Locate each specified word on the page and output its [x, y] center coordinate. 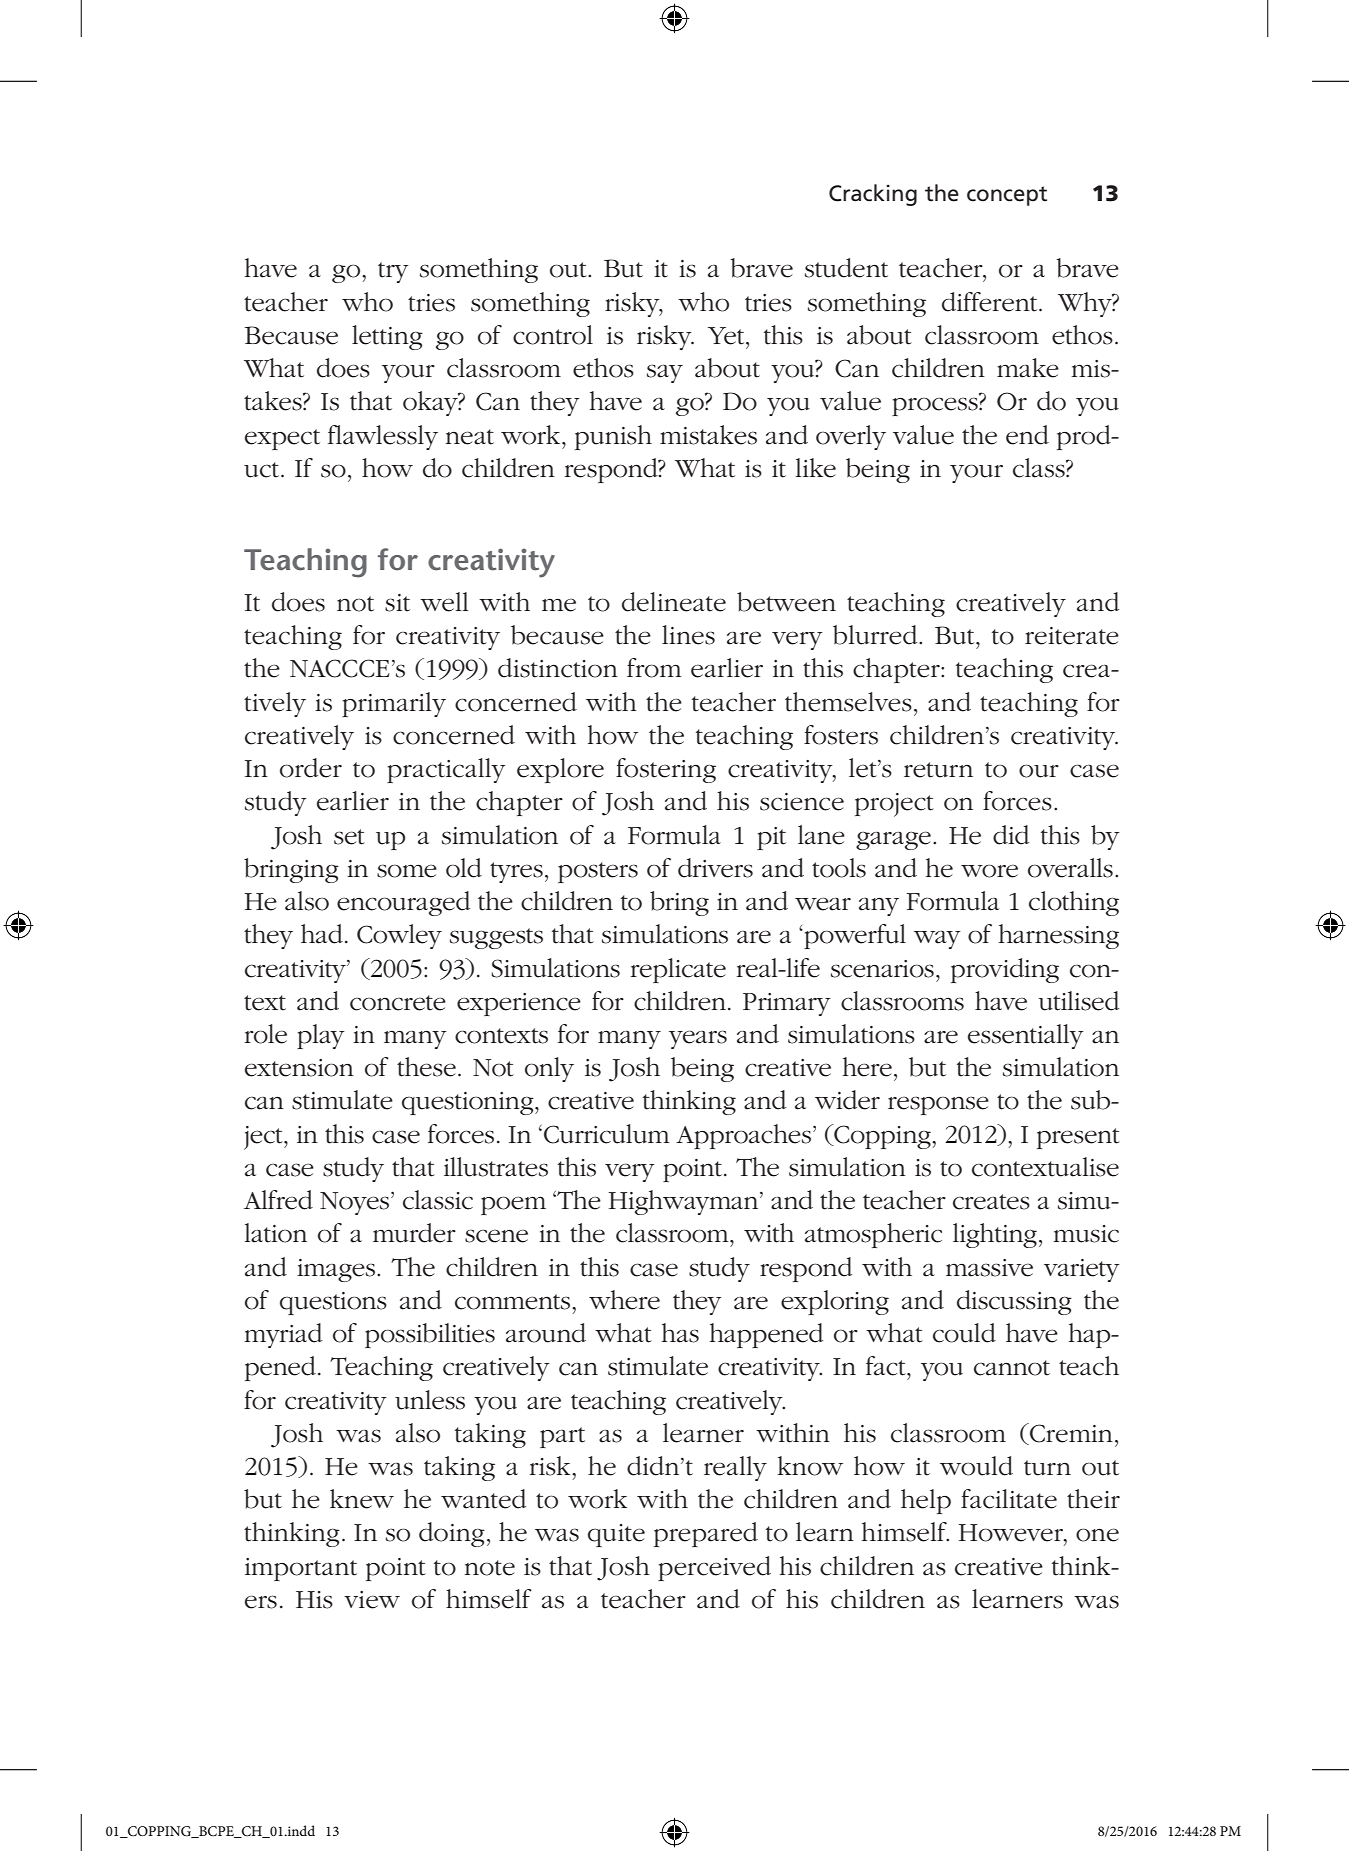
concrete [398, 1003]
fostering [666, 770]
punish [613, 437]
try [393, 272]
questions [333, 1303]
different [991, 302]
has [680, 1333]
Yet [727, 336]
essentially [1026, 1036]
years [698, 1039]
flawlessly [383, 437]
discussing [1014, 1302]
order [311, 768]
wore [989, 871]
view [372, 1600]
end [1027, 435]
